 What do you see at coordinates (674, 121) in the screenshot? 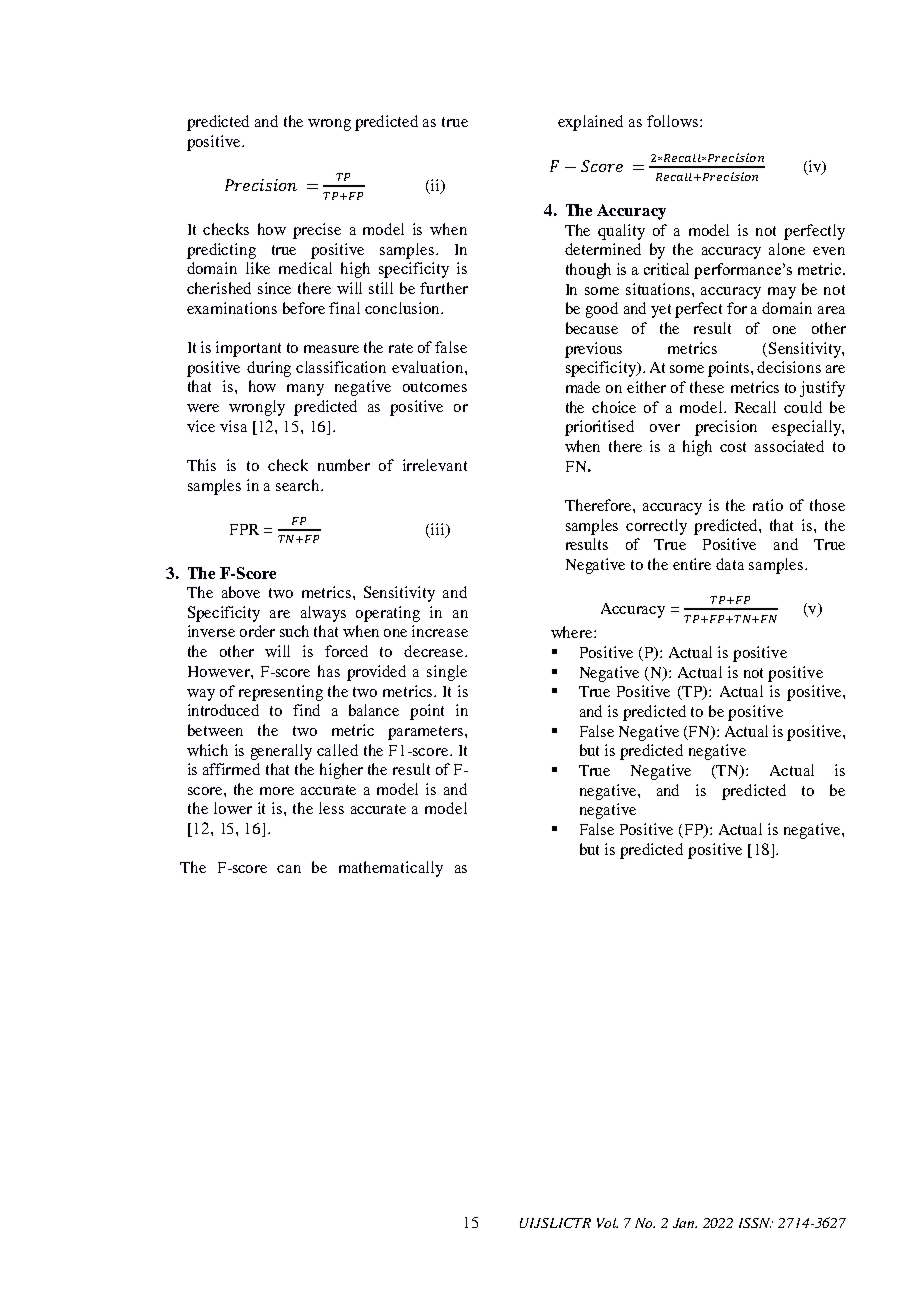
I see `follows` at bounding box center [674, 121].
